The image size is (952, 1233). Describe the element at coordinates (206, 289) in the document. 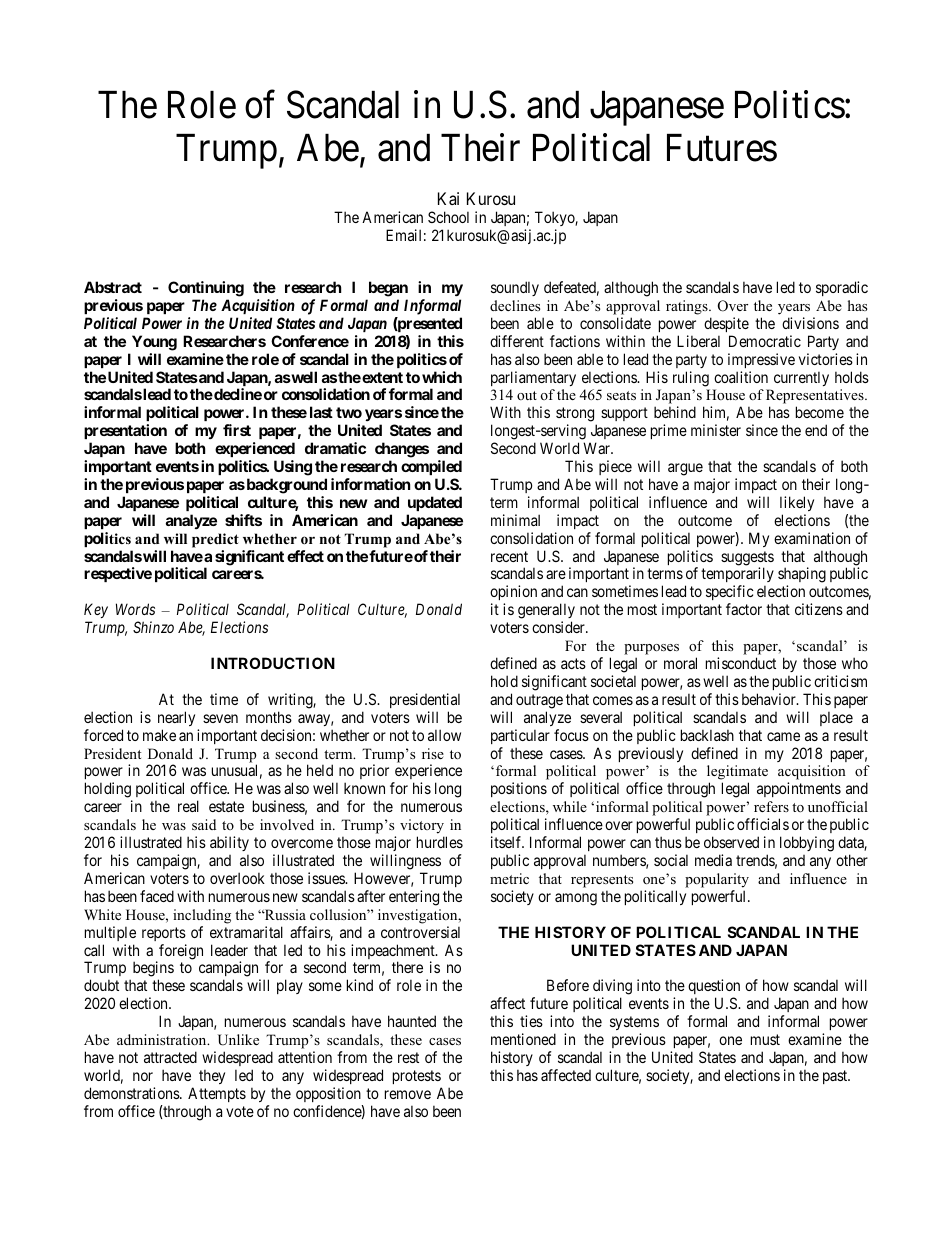

I see `Continuing` at that location.
